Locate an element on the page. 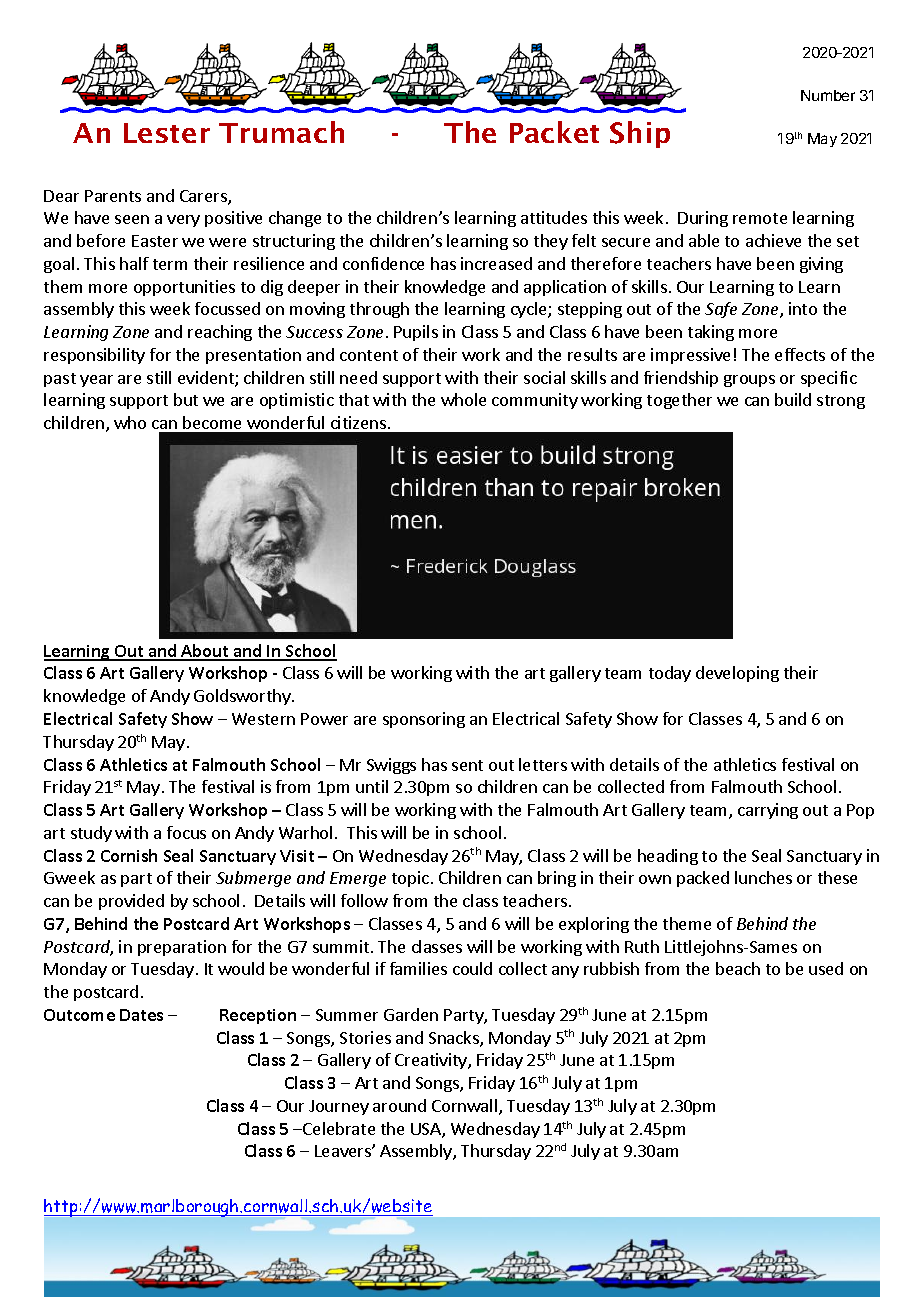 The image size is (924, 1308). beach is located at coordinates (738, 968).
